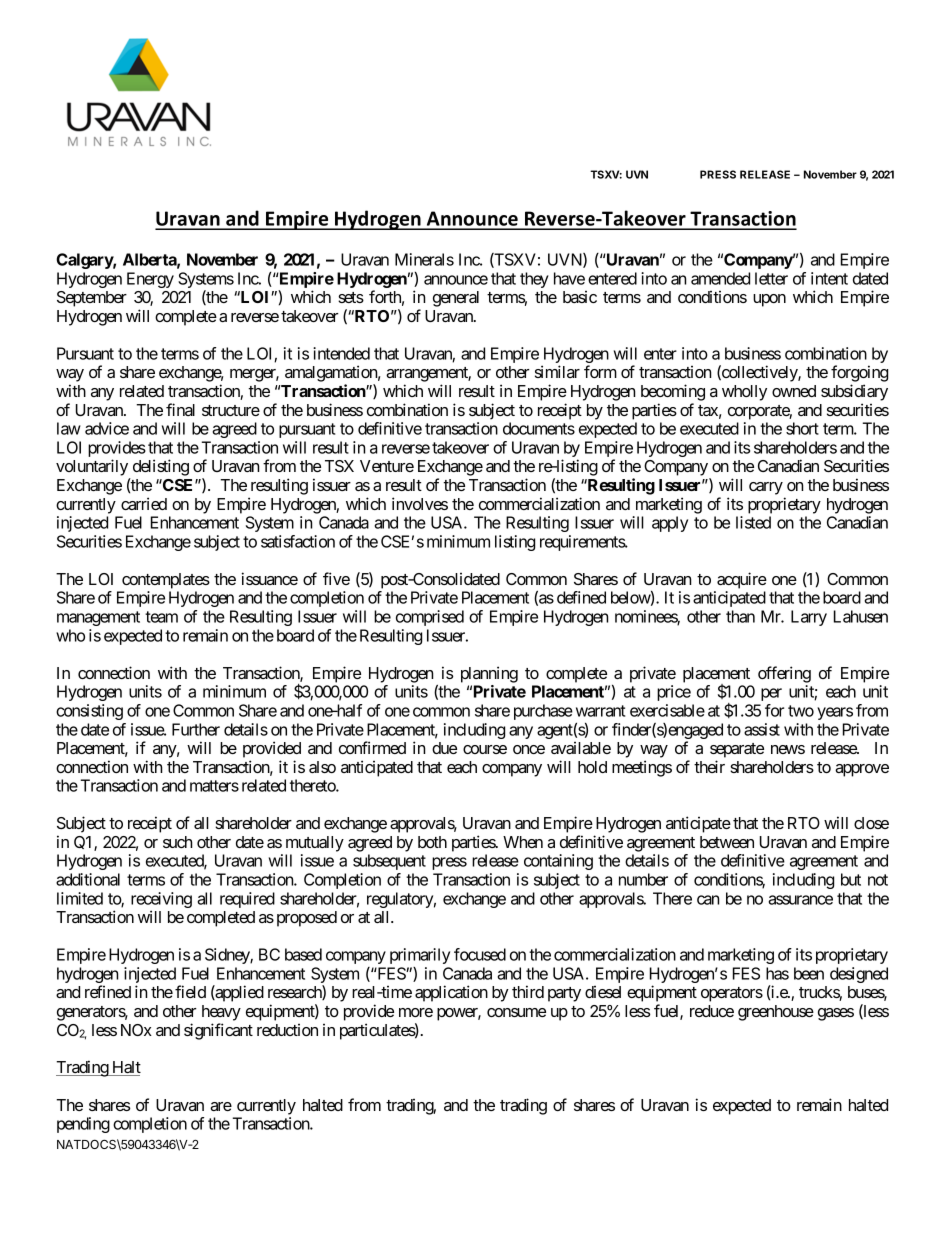  What do you see at coordinates (150, 280) in the screenshot?
I see `Energy` at bounding box center [150, 280].
